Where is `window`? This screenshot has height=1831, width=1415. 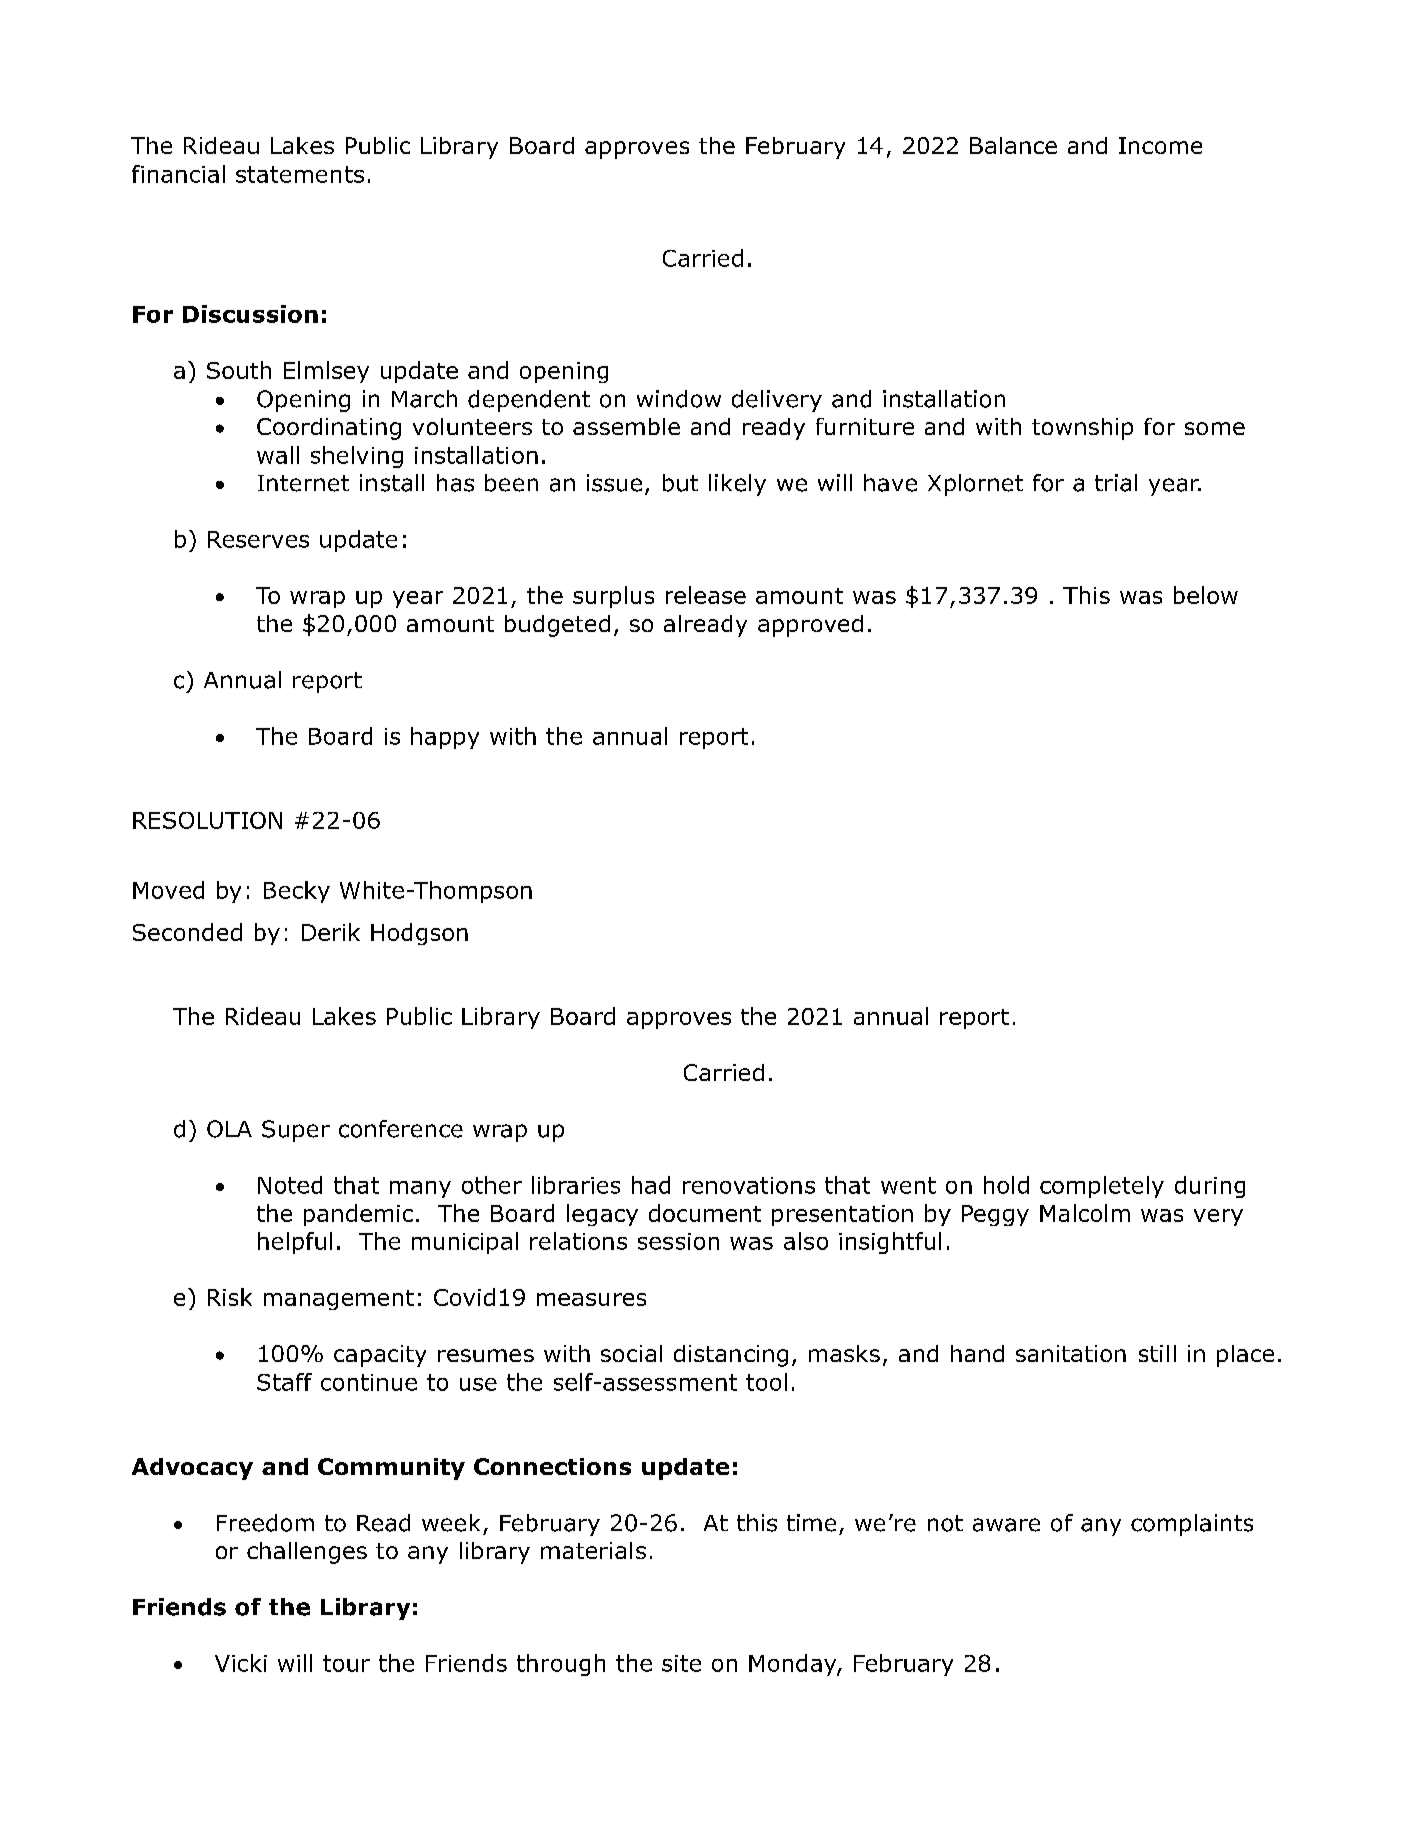
window is located at coordinates (679, 399).
